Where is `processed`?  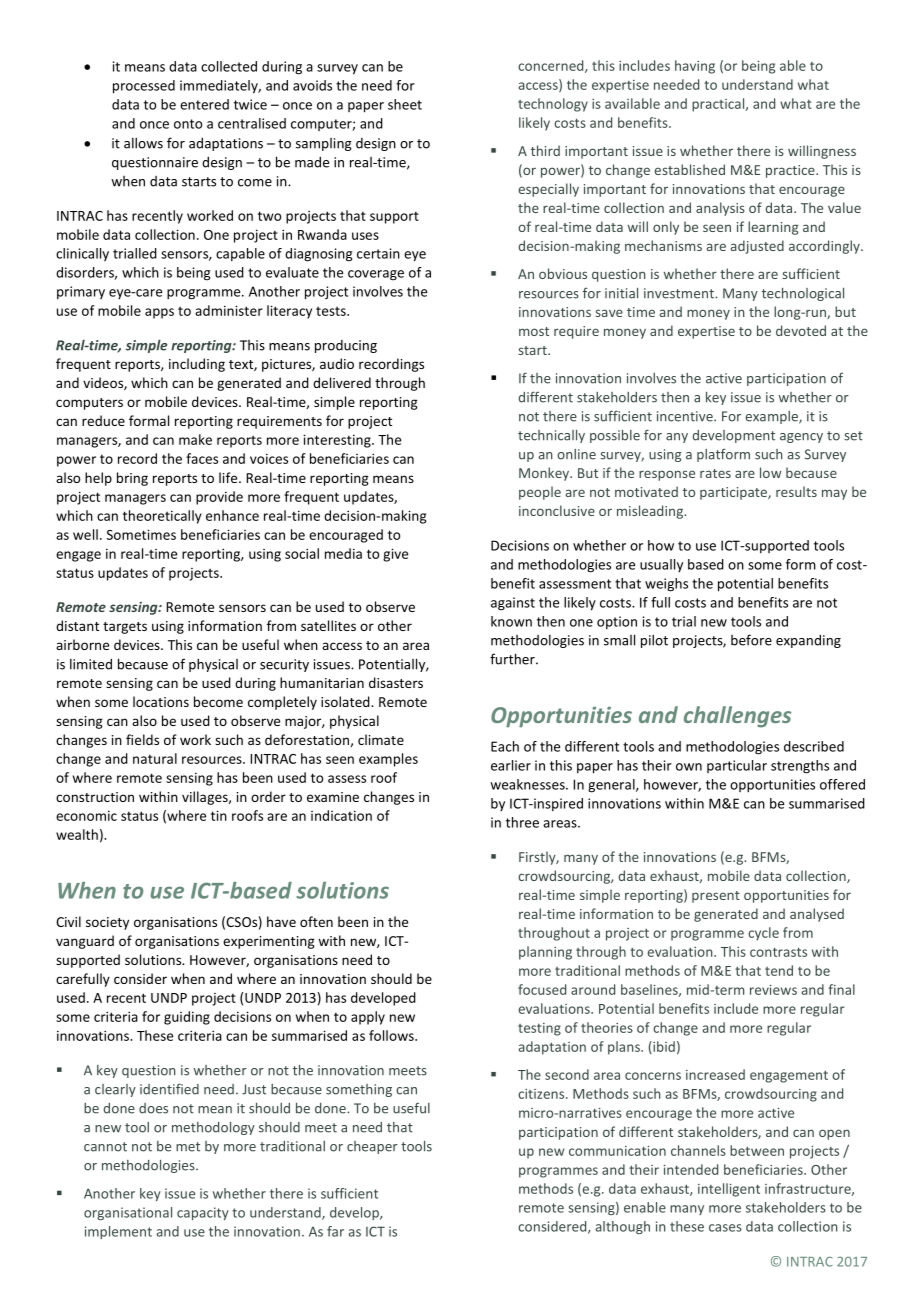
processed is located at coordinates (144, 87).
